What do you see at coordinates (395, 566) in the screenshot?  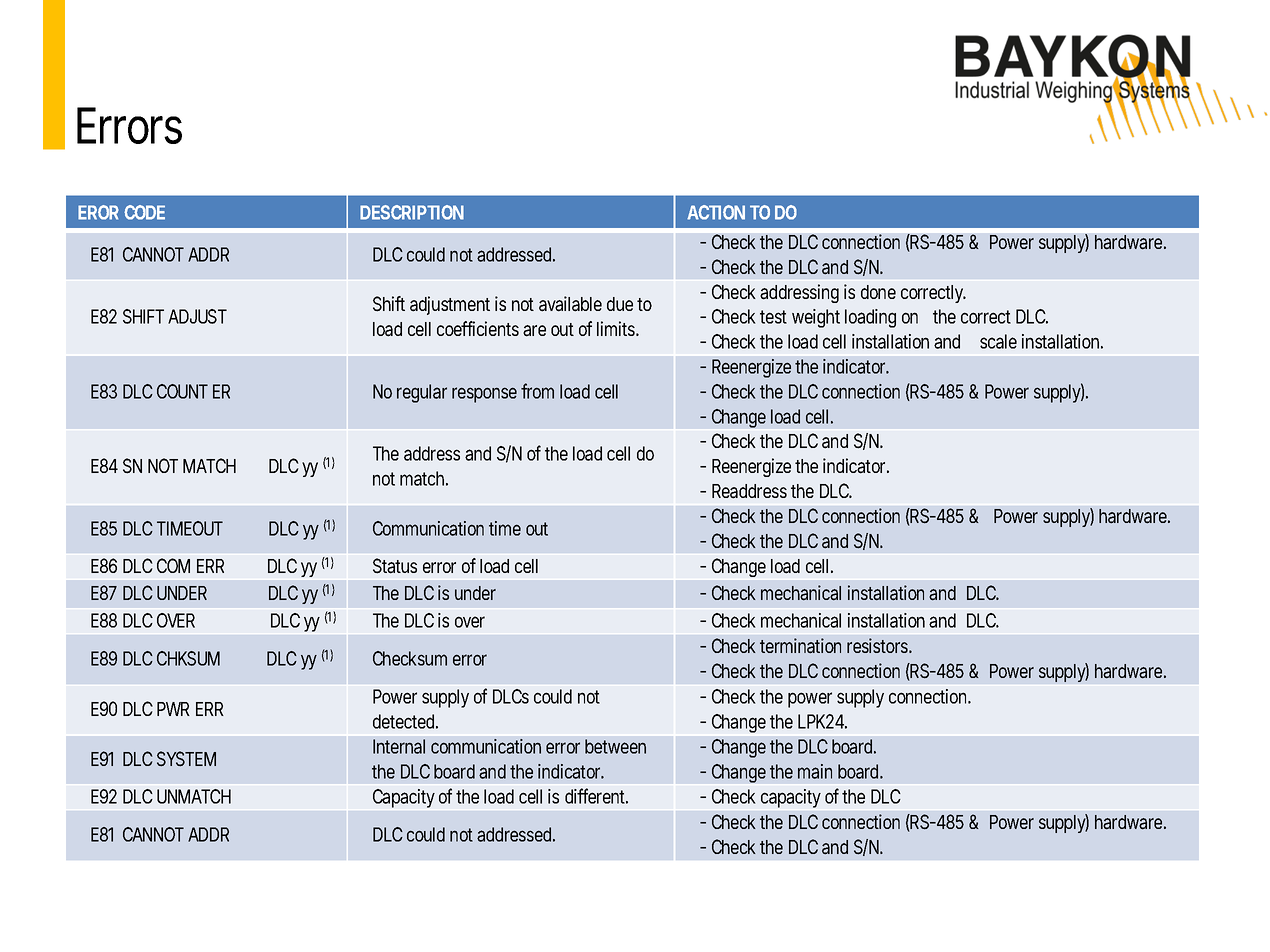 I see `Status` at bounding box center [395, 566].
